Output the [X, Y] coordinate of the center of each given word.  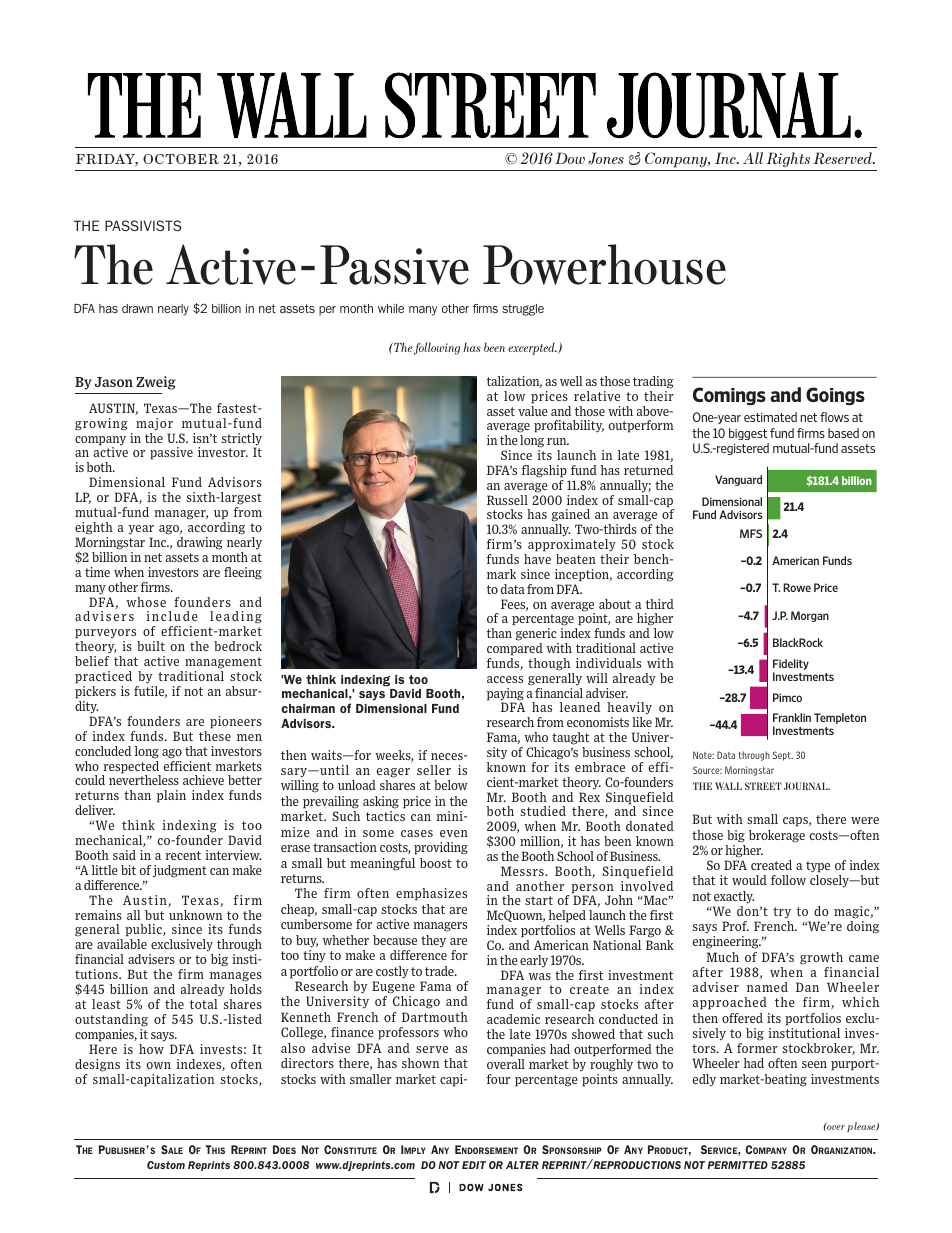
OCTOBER [181, 159]
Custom [166, 1165]
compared [515, 649]
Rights [788, 159]
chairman [308, 708]
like [642, 722]
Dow [570, 158]
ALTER [522, 1165]
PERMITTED [737, 1165]
